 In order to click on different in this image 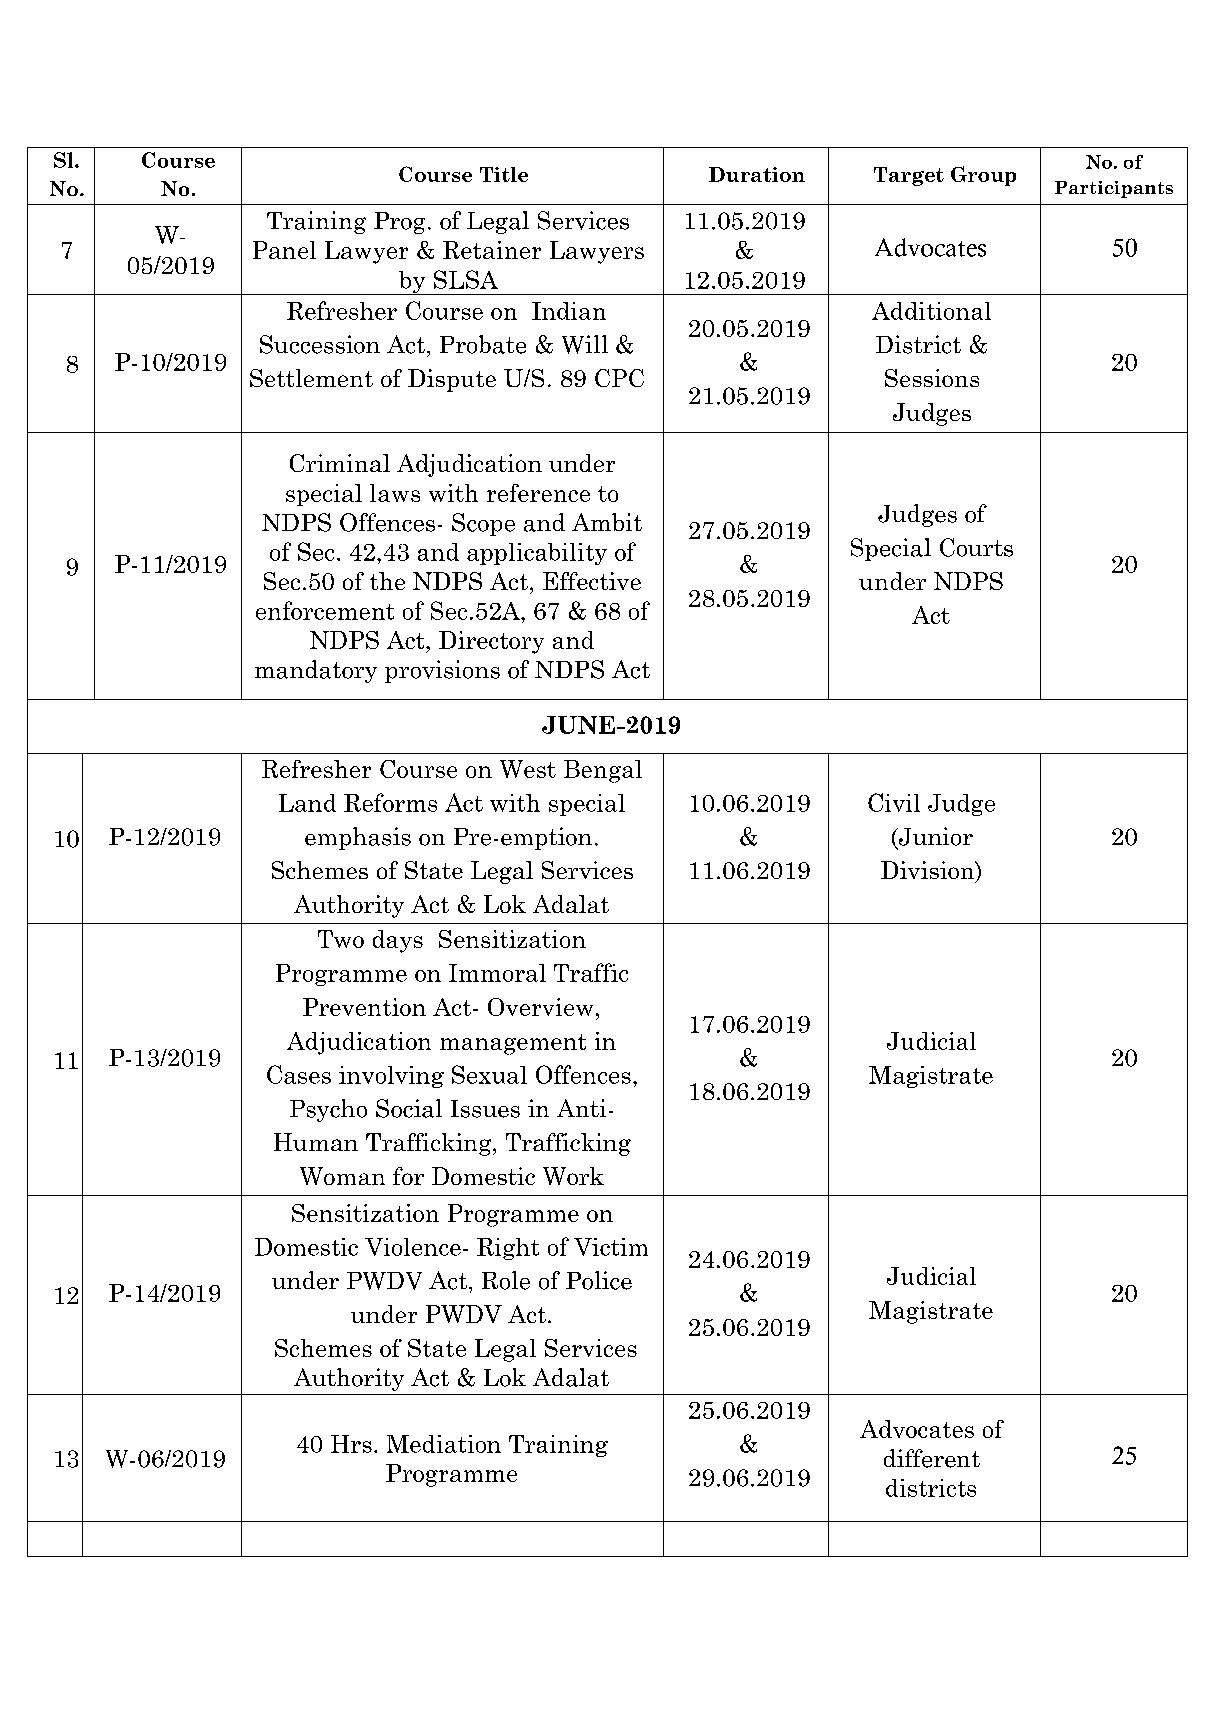, I will do `click(932, 1458)`.
